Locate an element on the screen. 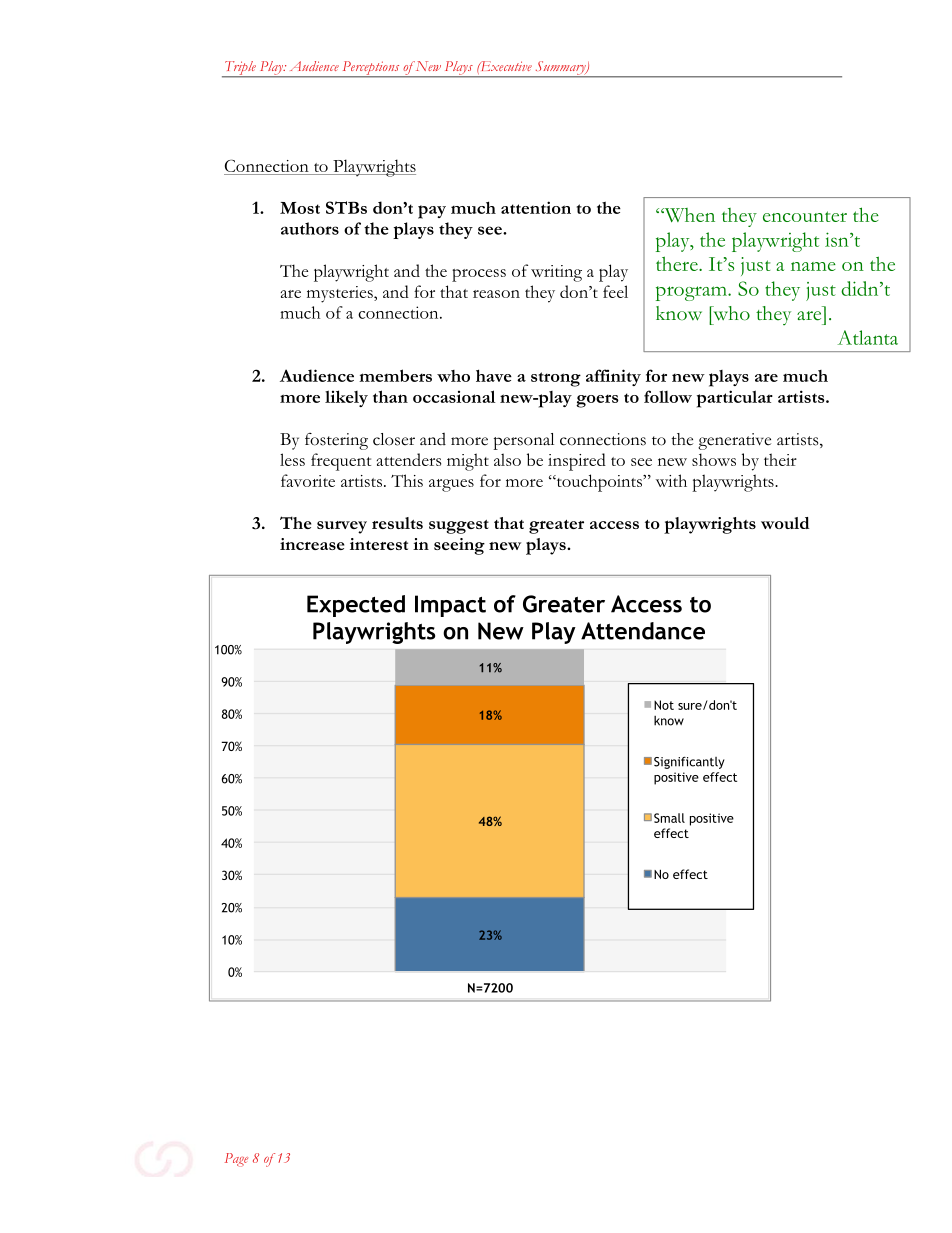 This screenshot has width=952, height=1233. encounter is located at coordinates (805, 216).
